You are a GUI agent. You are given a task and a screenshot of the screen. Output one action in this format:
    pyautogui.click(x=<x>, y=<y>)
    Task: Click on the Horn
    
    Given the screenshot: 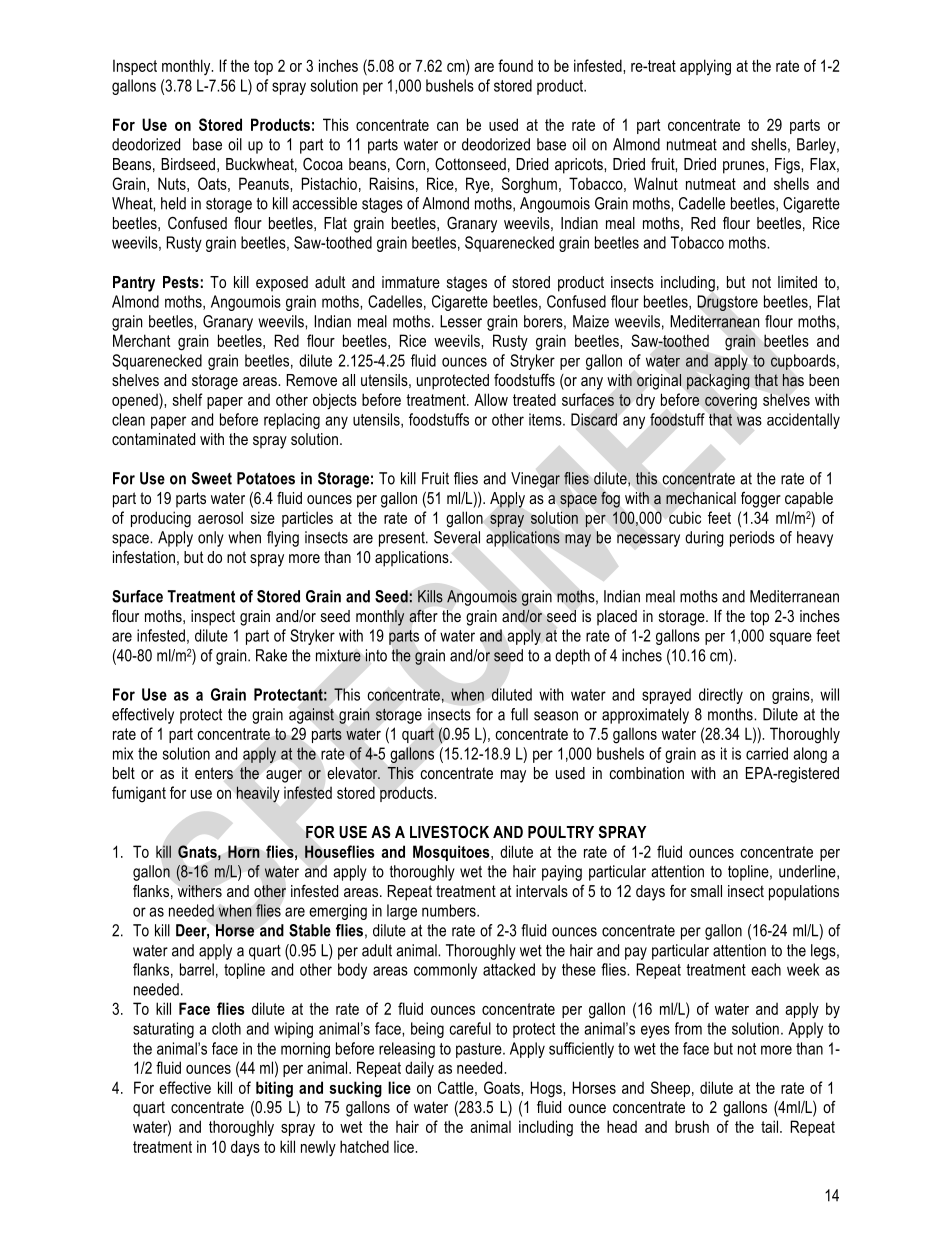 What is the action you would take?
    pyautogui.click(x=244, y=851)
